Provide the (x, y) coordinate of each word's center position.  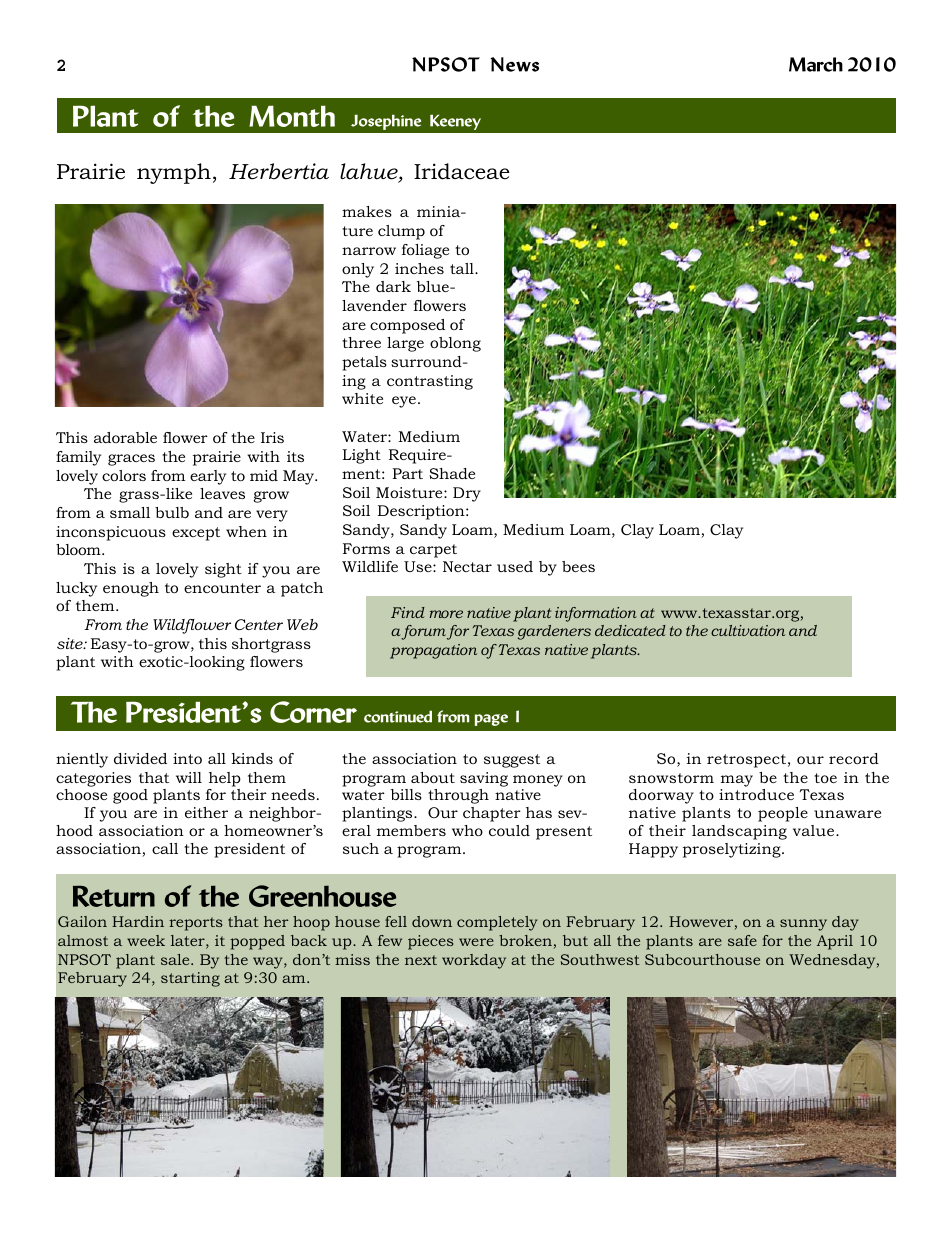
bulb (172, 512)
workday (474, 961)
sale (176, 959)
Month (292, 116)
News (514, 64)
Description (422, 512)
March (816, 64)
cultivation (748, 630)
